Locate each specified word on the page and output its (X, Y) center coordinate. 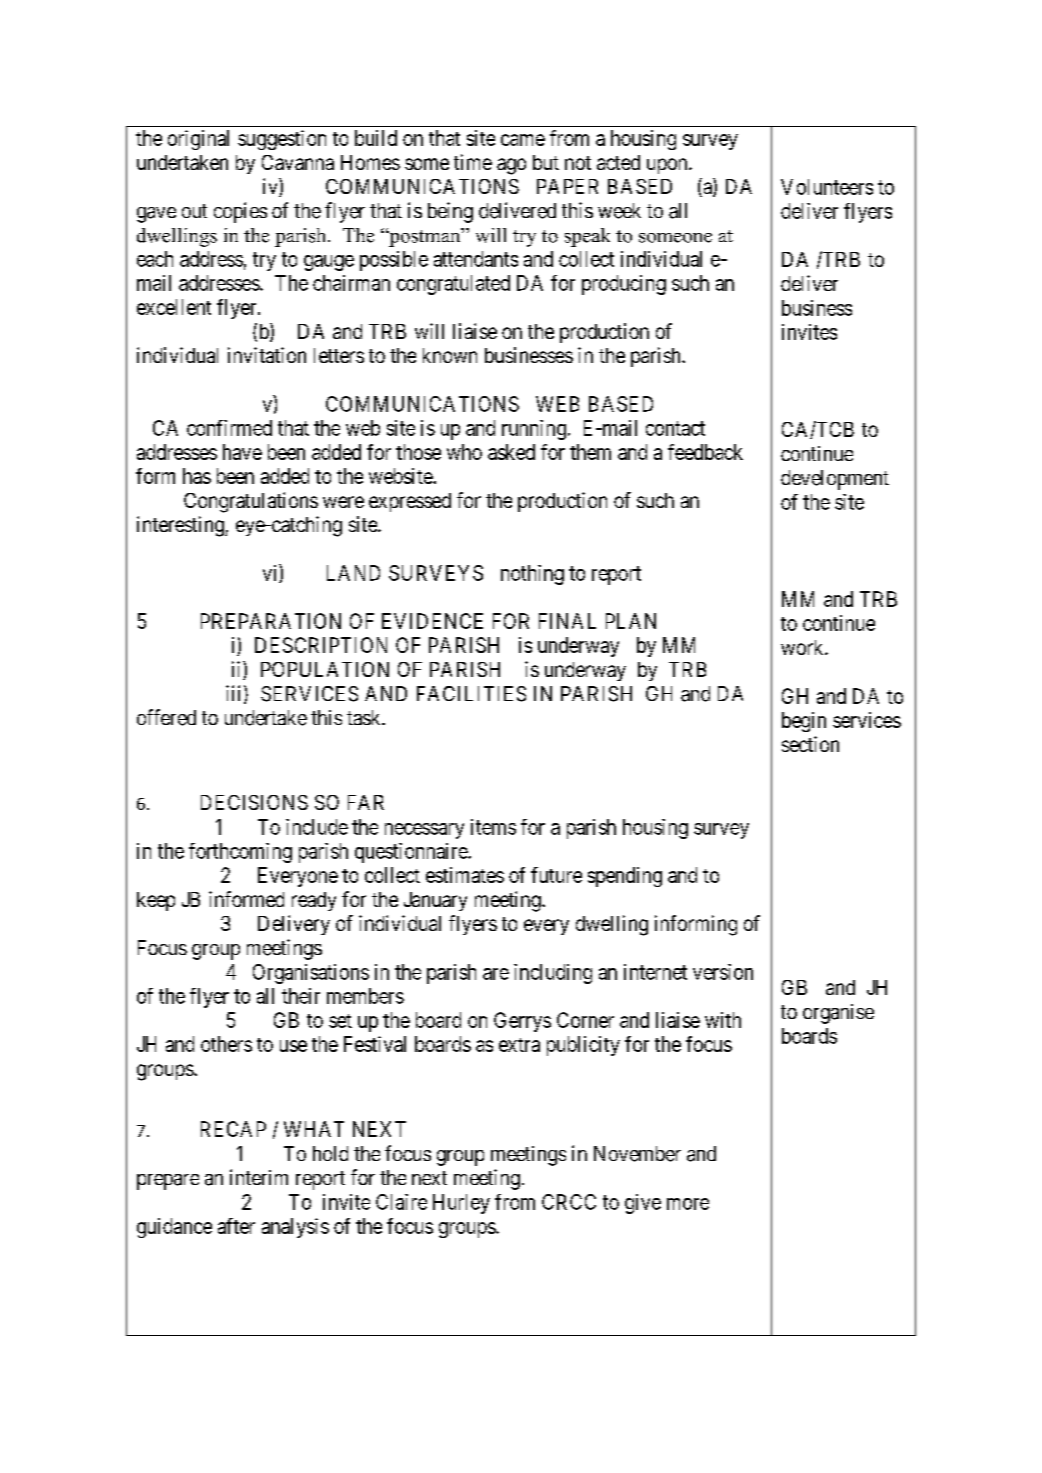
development (835, 480)
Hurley (461, 1204)
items (493, 827)
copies (240, 212)
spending (625, 877)
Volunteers (827, 187)
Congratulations (251, 502)
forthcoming (240, 853)
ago (511, 166)
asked (511, 452)
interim (259, 1177)
